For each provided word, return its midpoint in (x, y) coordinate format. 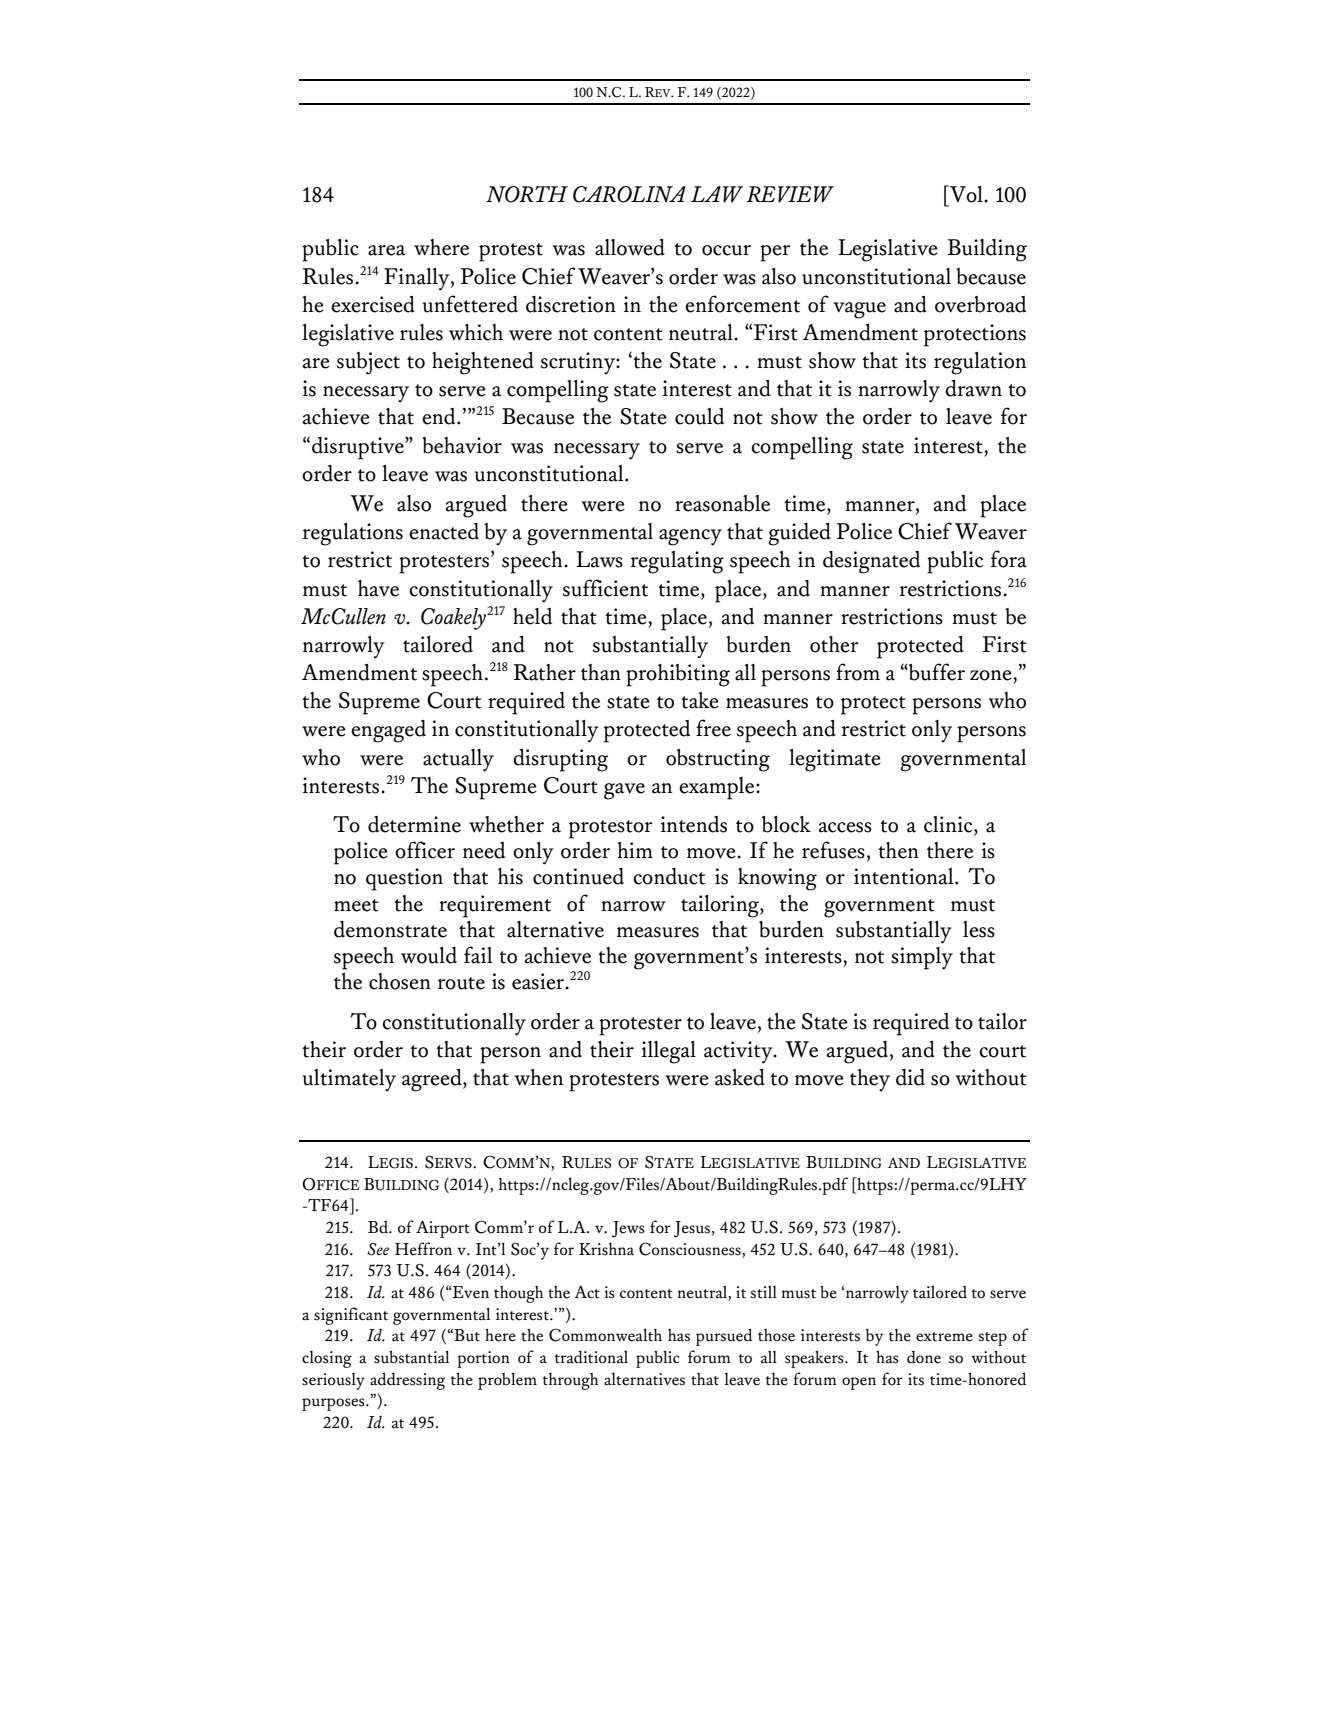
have (378, 588)
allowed (630, 247)
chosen (400, 981)
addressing (407, 1381)
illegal (669, 1052)
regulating (677, 562)
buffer (936, 672)
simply (922, 958)
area (386, 250)
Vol (966, 194)
